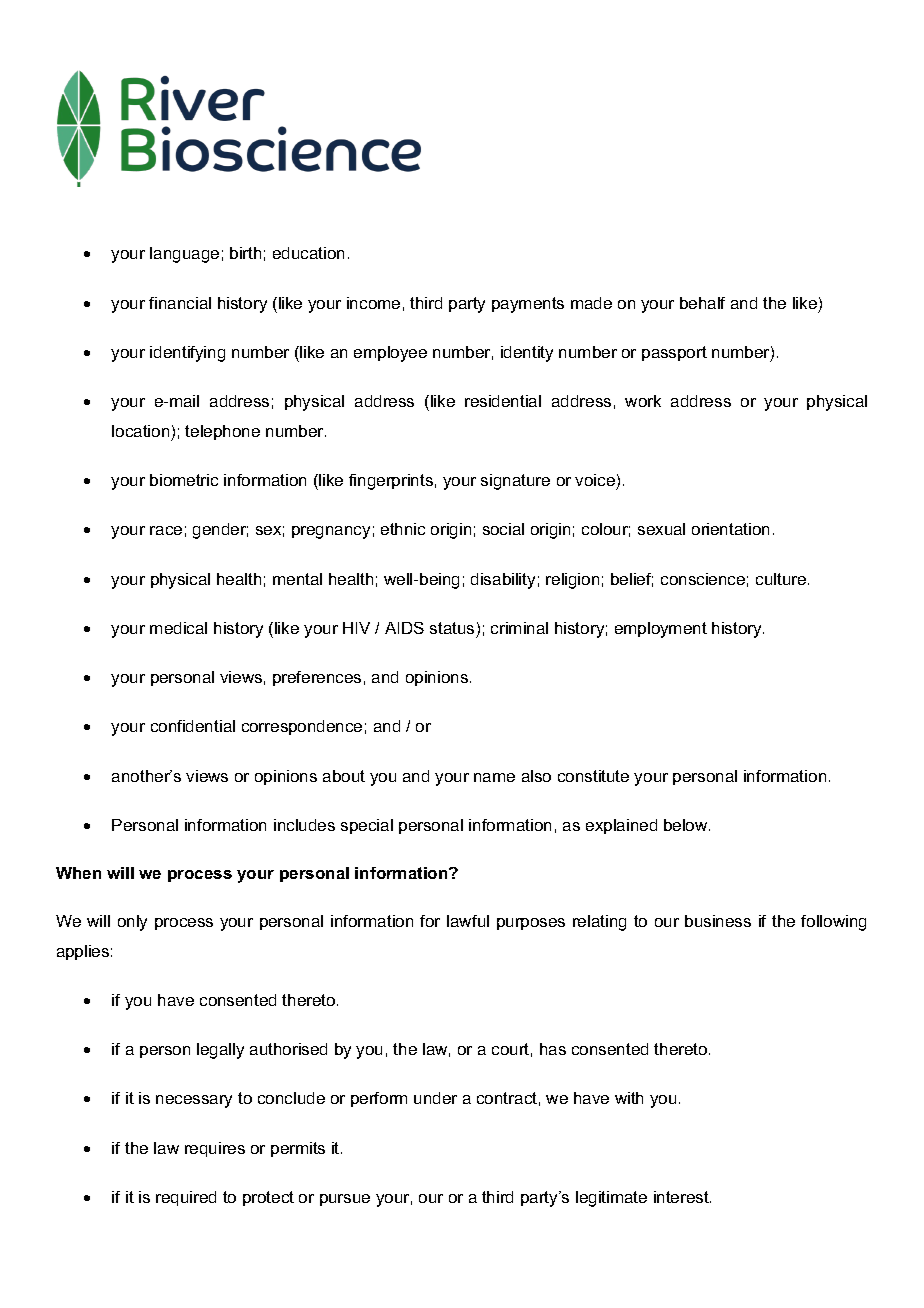  I want to click on confidential, so click(193, 726).
